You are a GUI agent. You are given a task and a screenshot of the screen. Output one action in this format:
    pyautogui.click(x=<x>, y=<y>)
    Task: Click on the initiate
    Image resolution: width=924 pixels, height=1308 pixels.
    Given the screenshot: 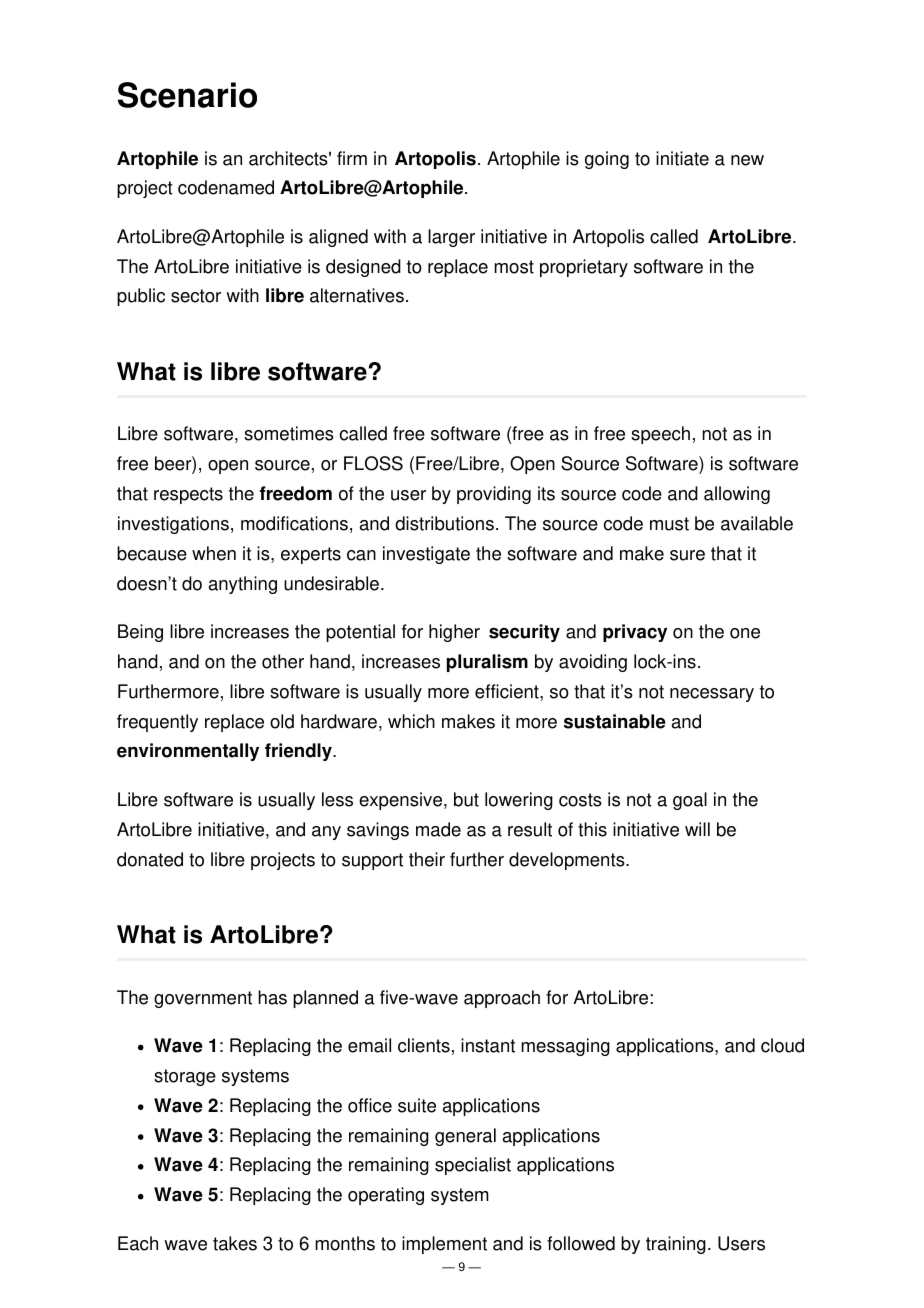 What is the action you would take?
    pyautogui.click(x=682, y=158)
